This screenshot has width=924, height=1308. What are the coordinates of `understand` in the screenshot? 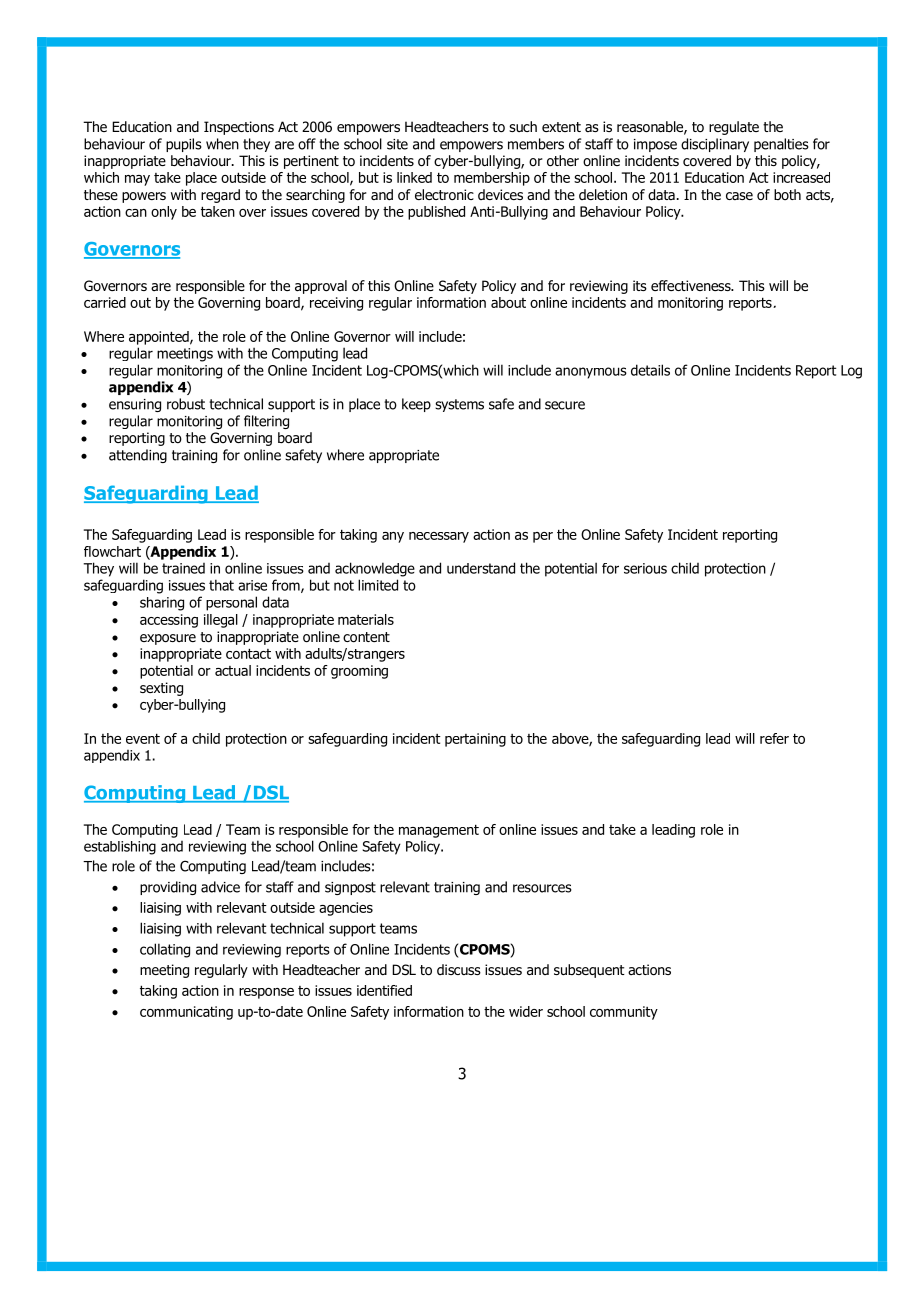 It's located at (481, 568).
